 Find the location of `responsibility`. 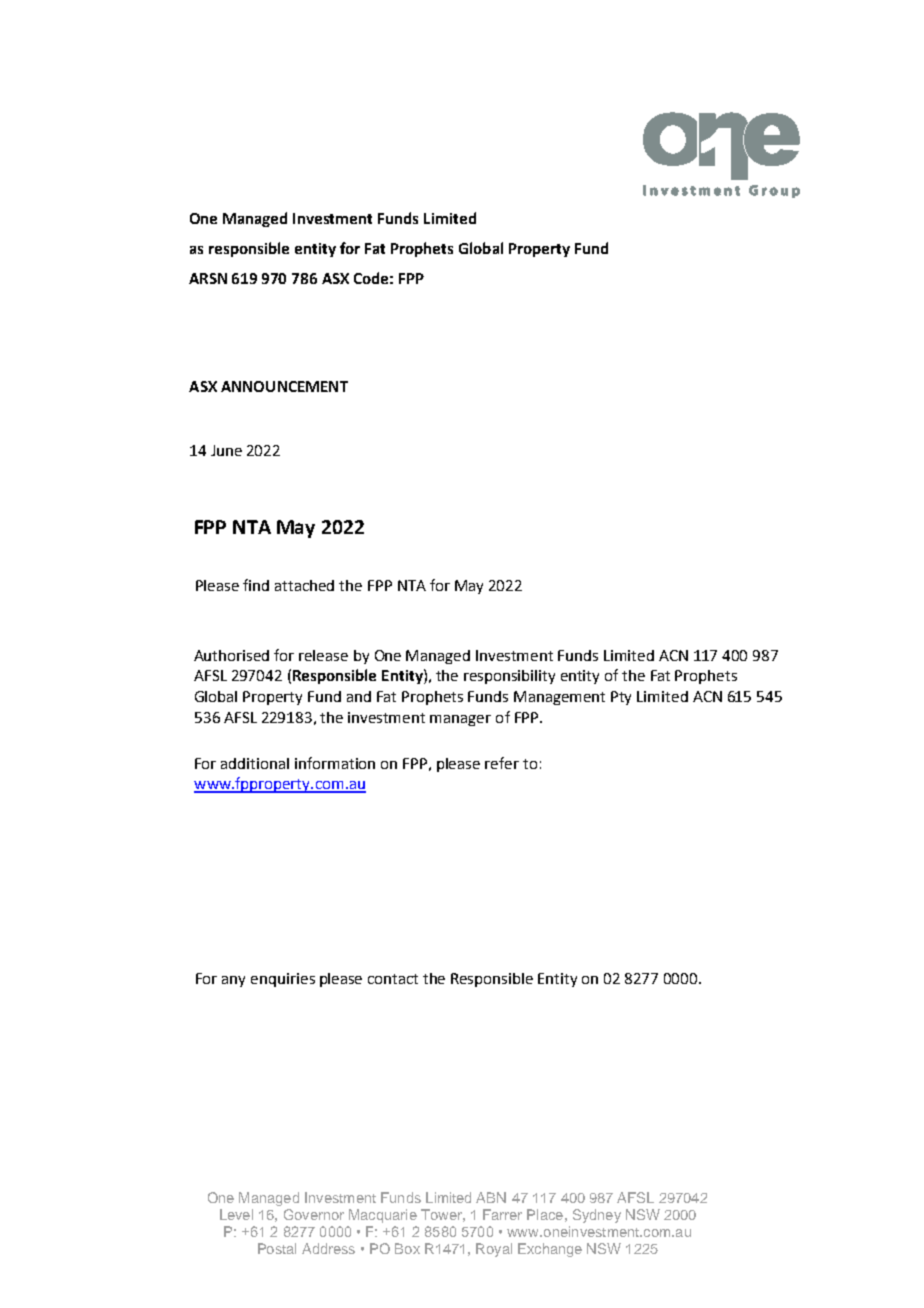

responsibility is located at coordinates (509, 677).
